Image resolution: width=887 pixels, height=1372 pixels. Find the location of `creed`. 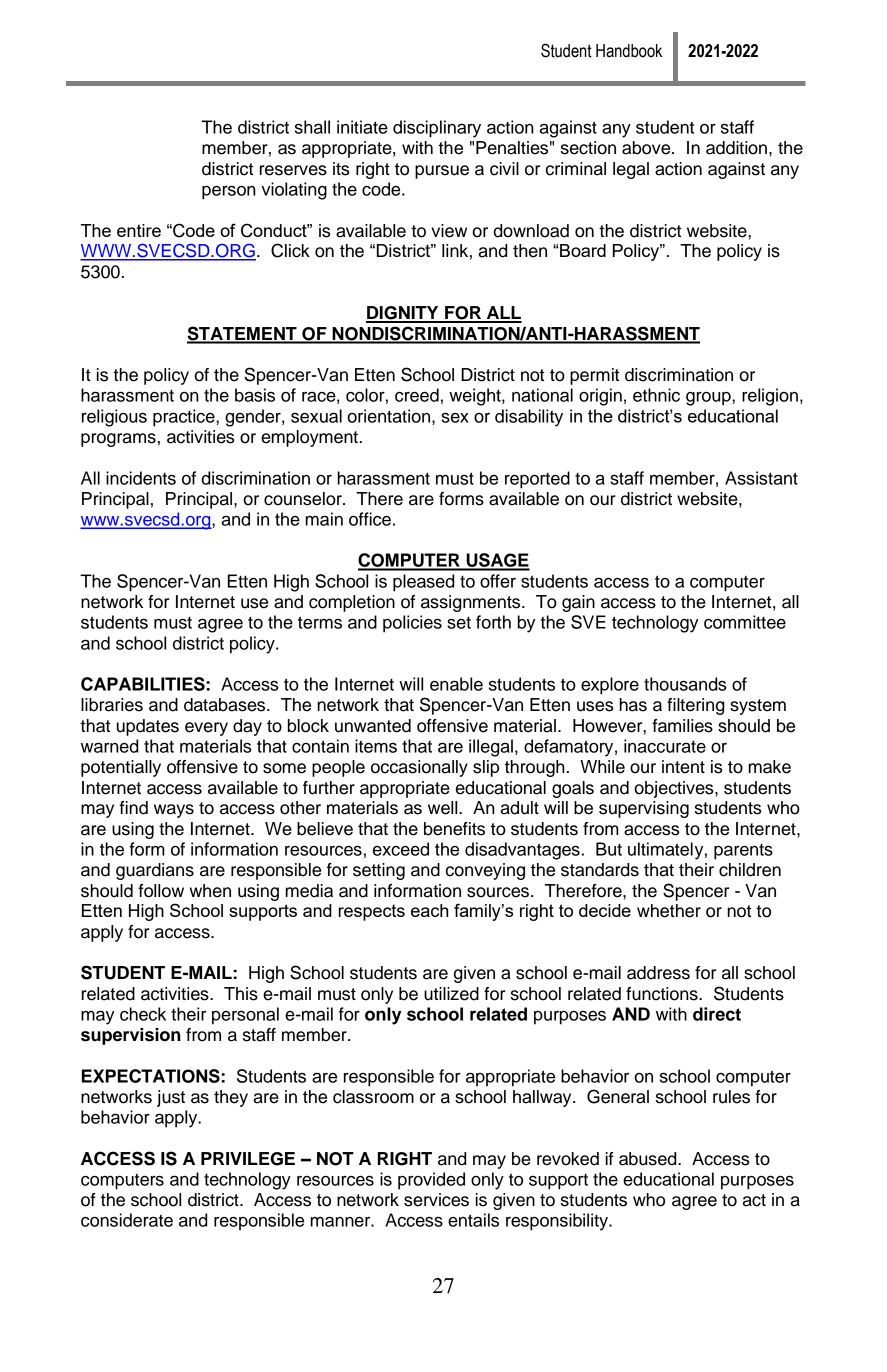

creed is located at coordinates (417, 395).
